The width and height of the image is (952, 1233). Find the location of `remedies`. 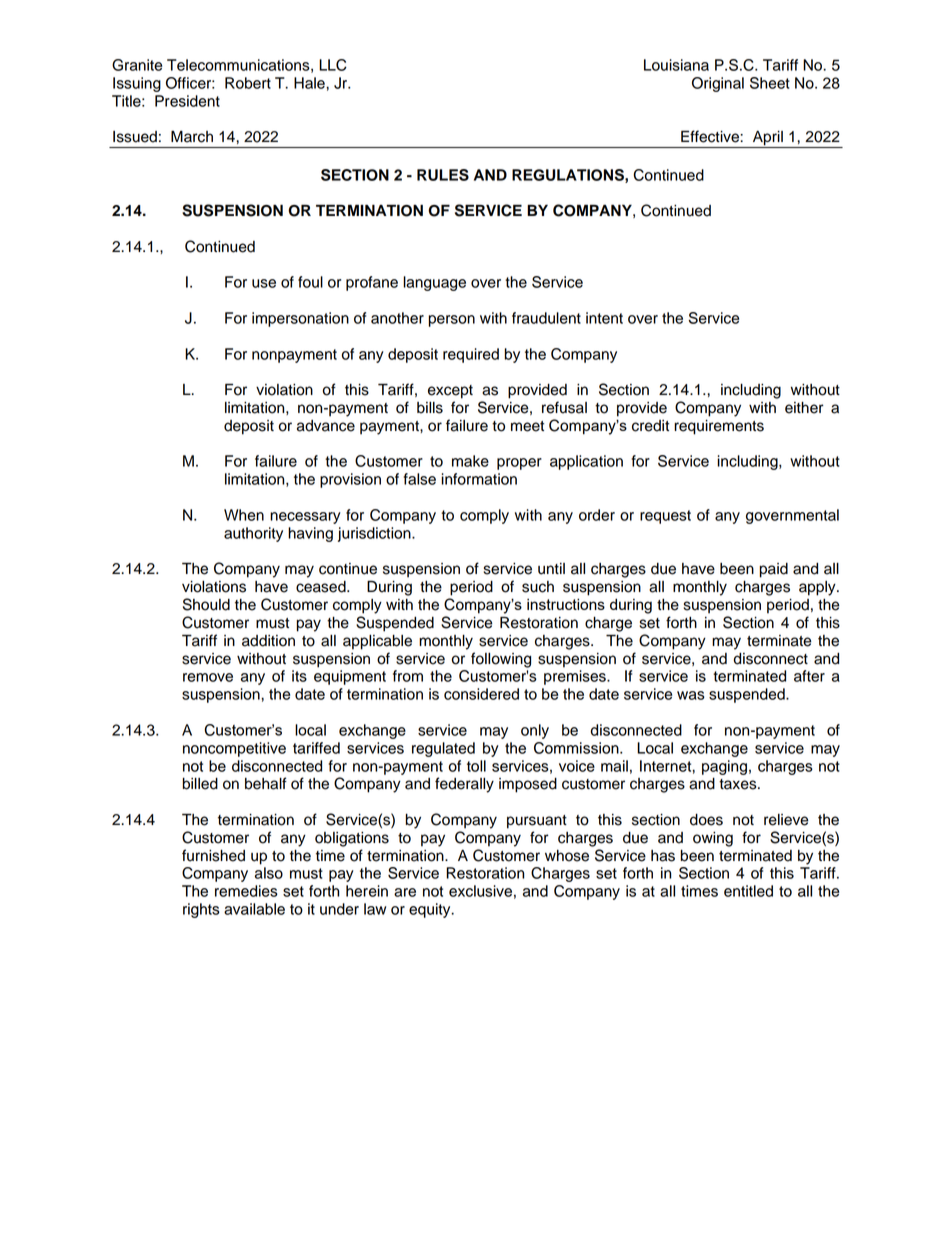

remedies is located at coordinates (246, 891).
